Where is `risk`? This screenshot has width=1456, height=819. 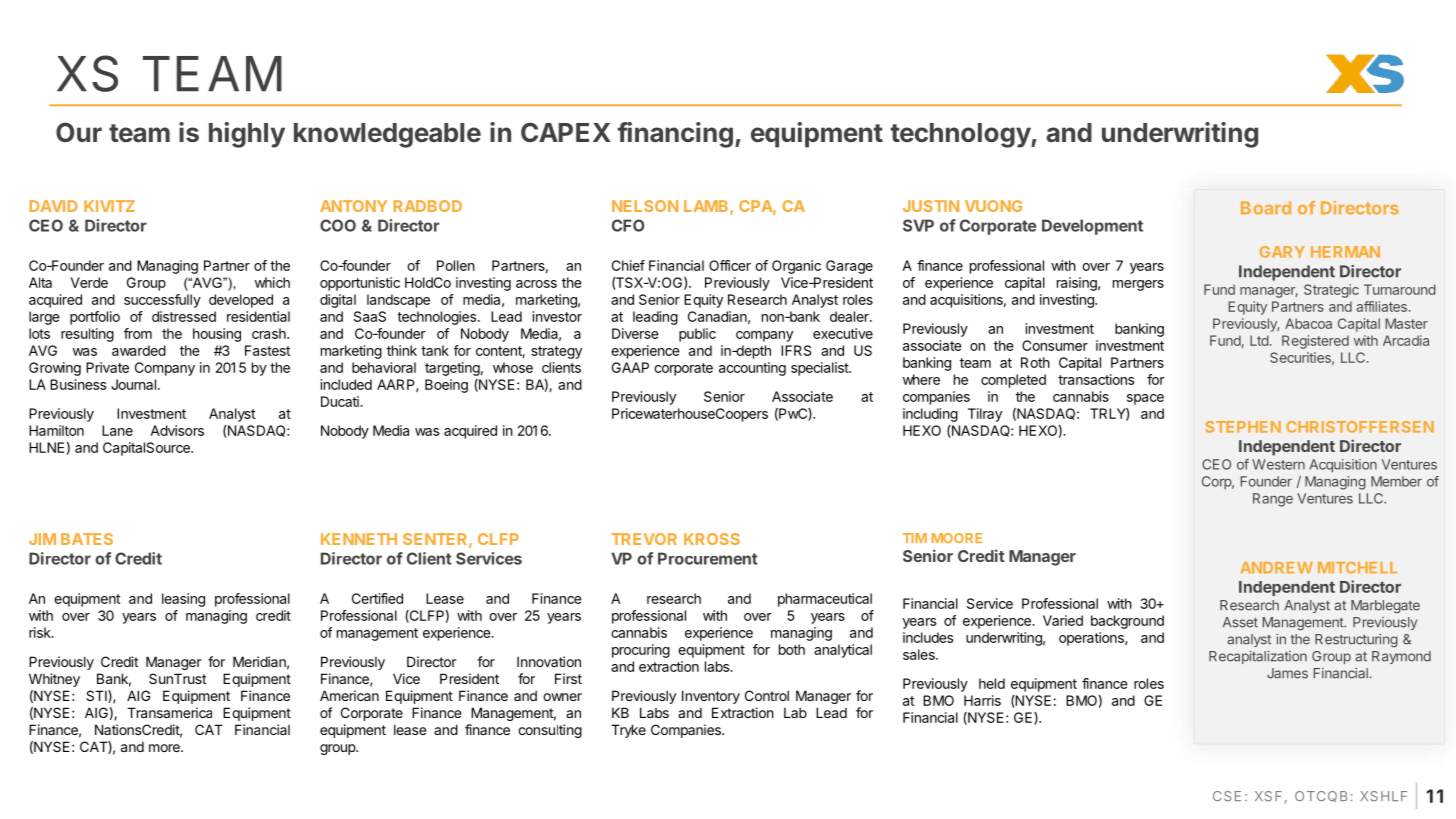
risk is located at coordinates (41, 632).
